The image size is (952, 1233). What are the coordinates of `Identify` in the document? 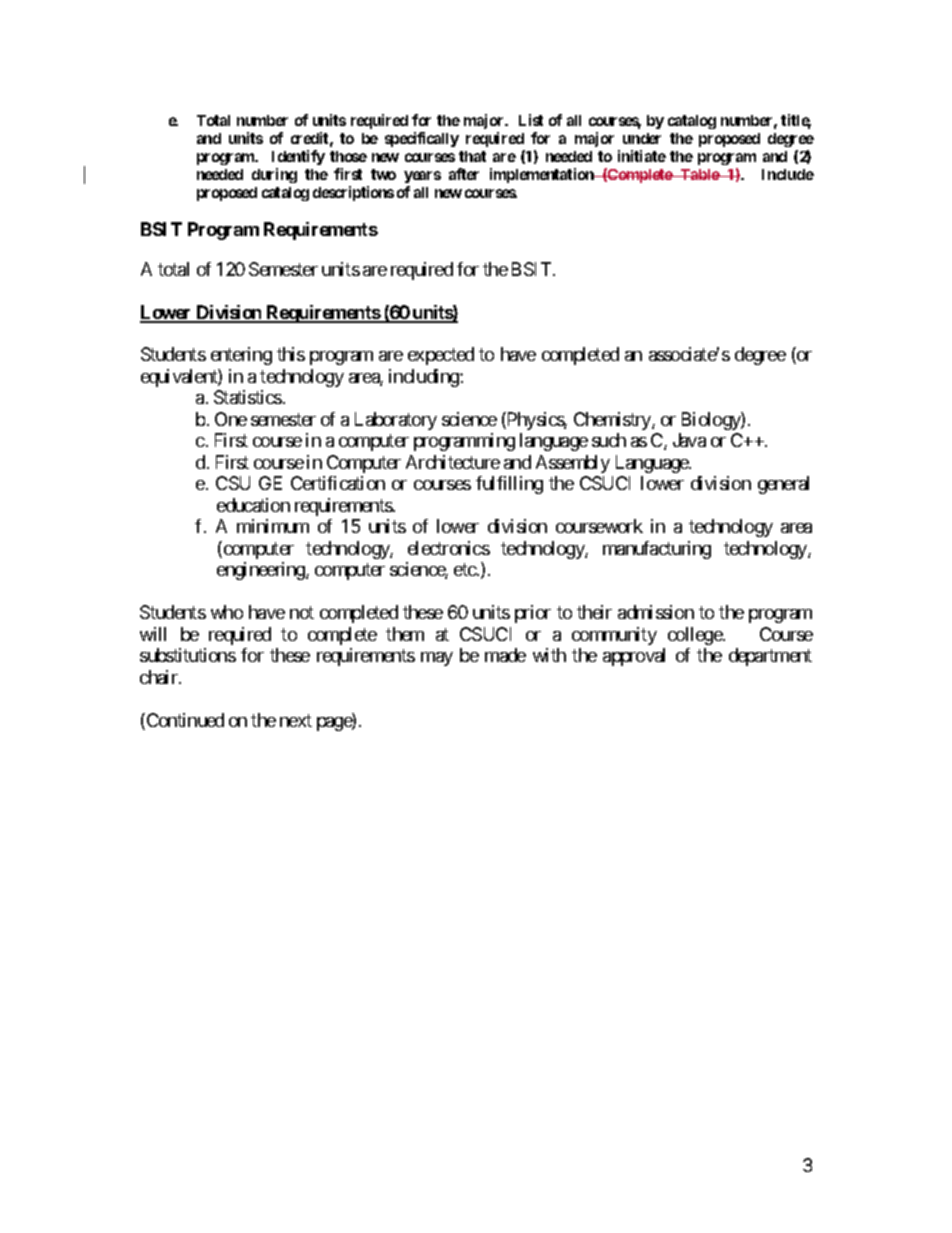 It's located at (298, 157).
